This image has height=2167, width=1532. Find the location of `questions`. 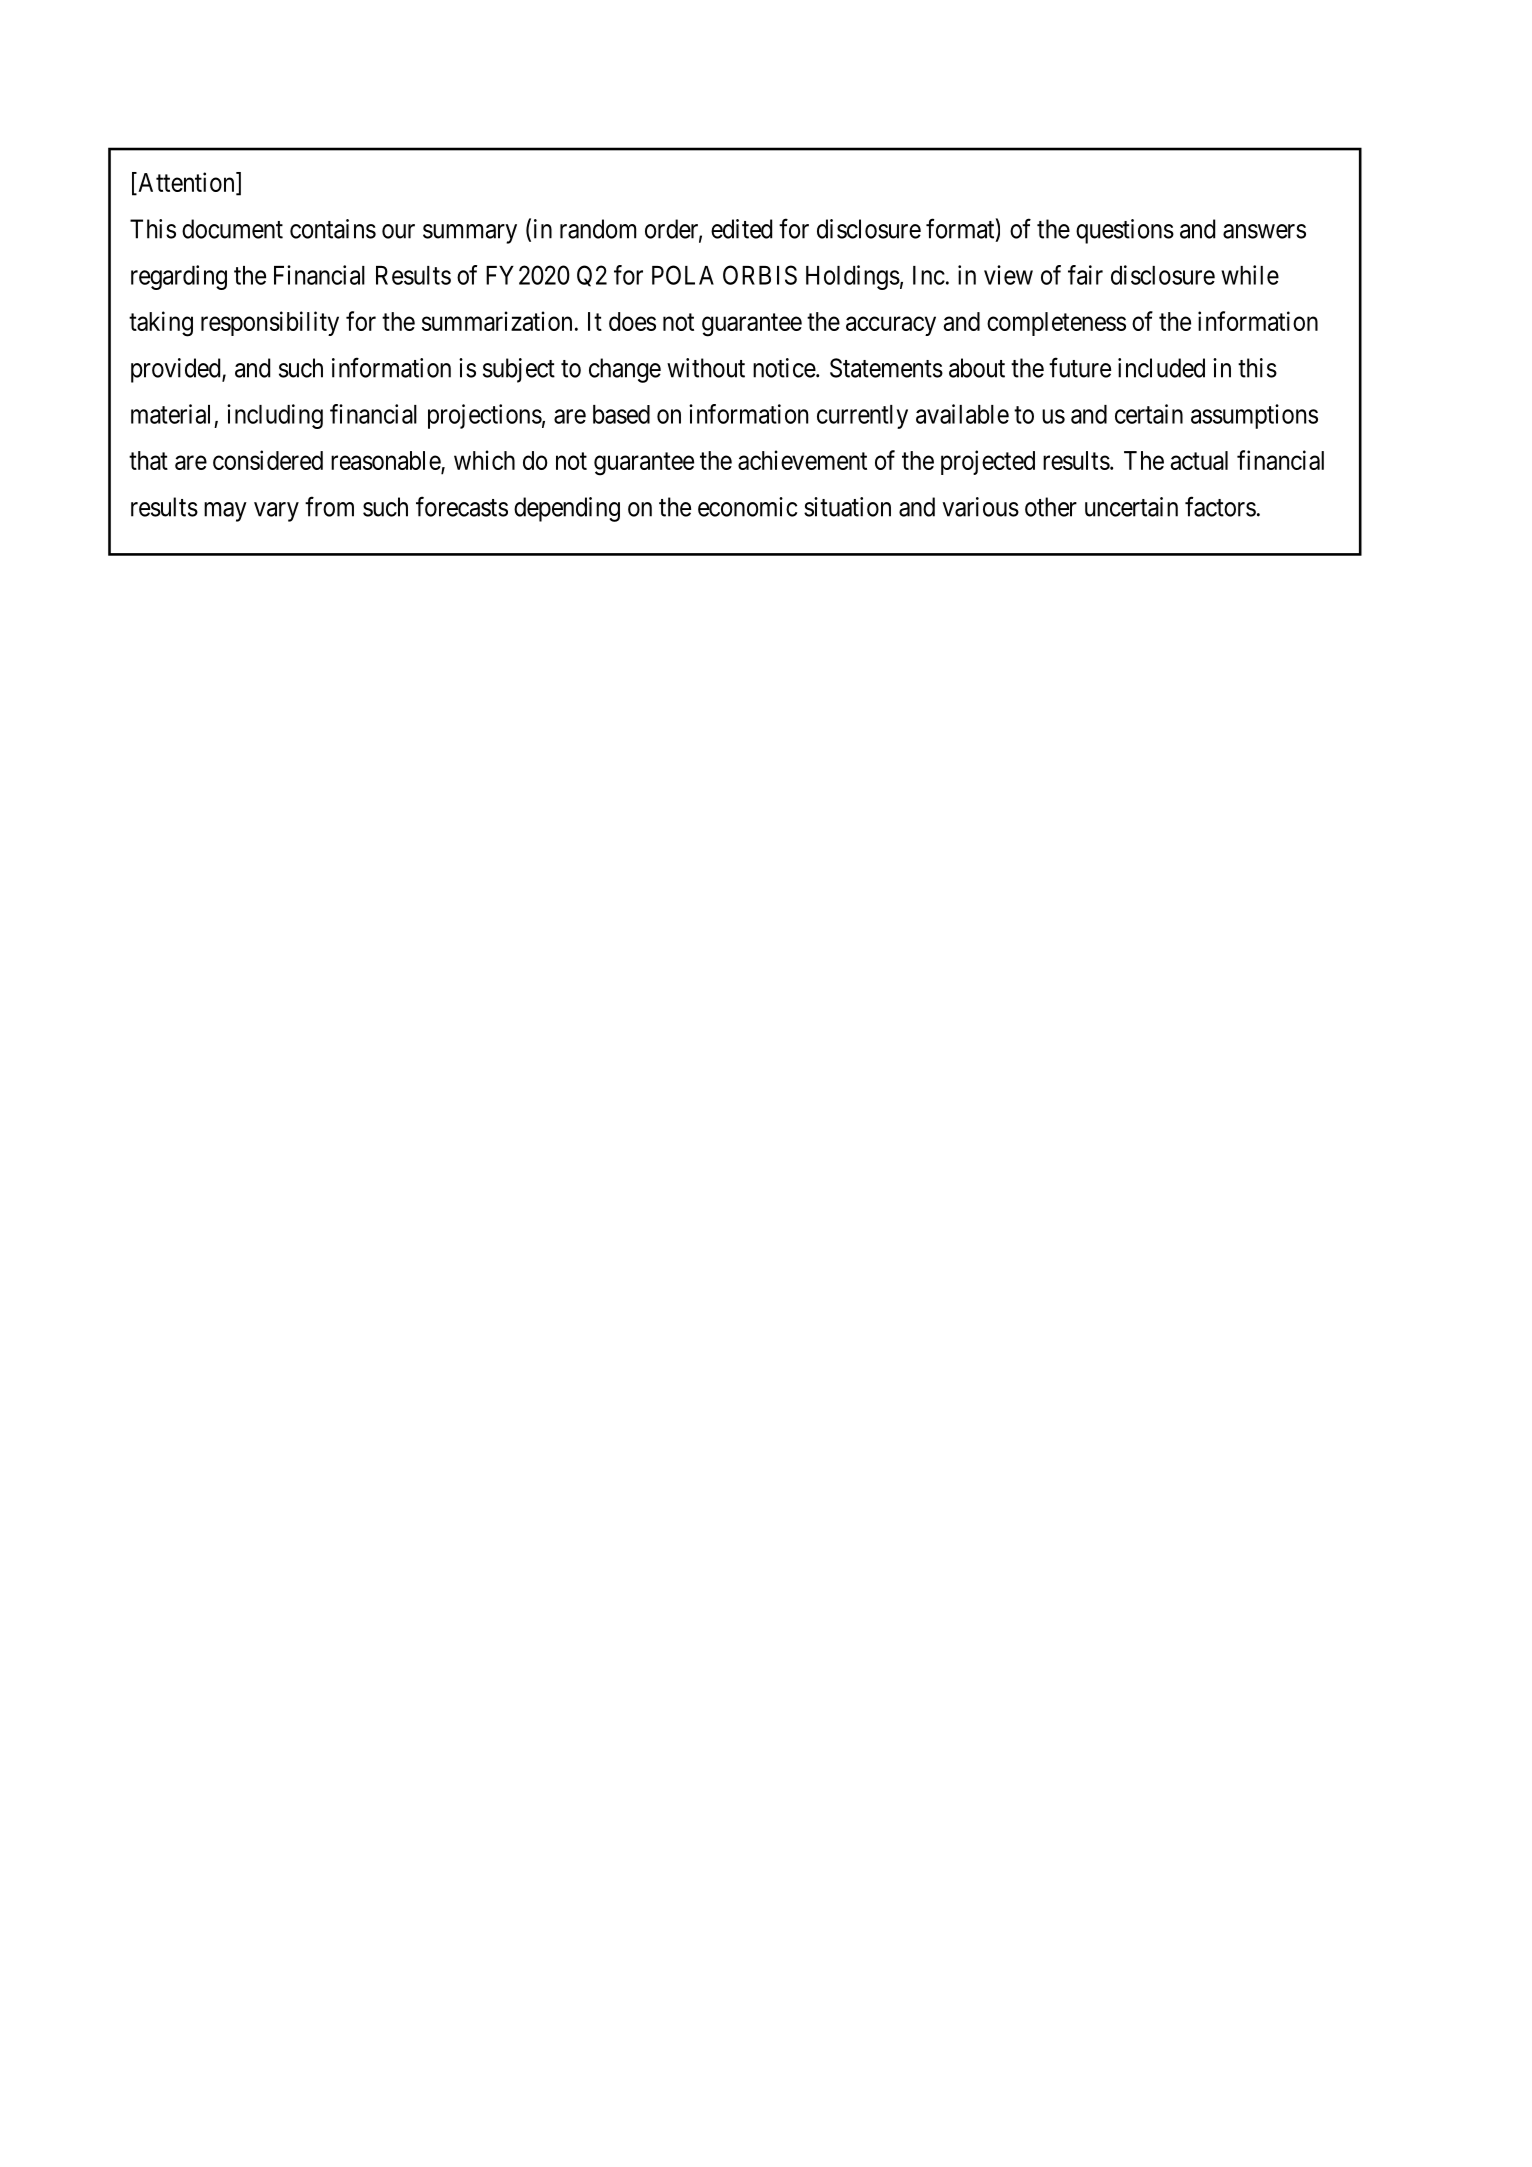

questions is located at coordinates (1125, 231).
